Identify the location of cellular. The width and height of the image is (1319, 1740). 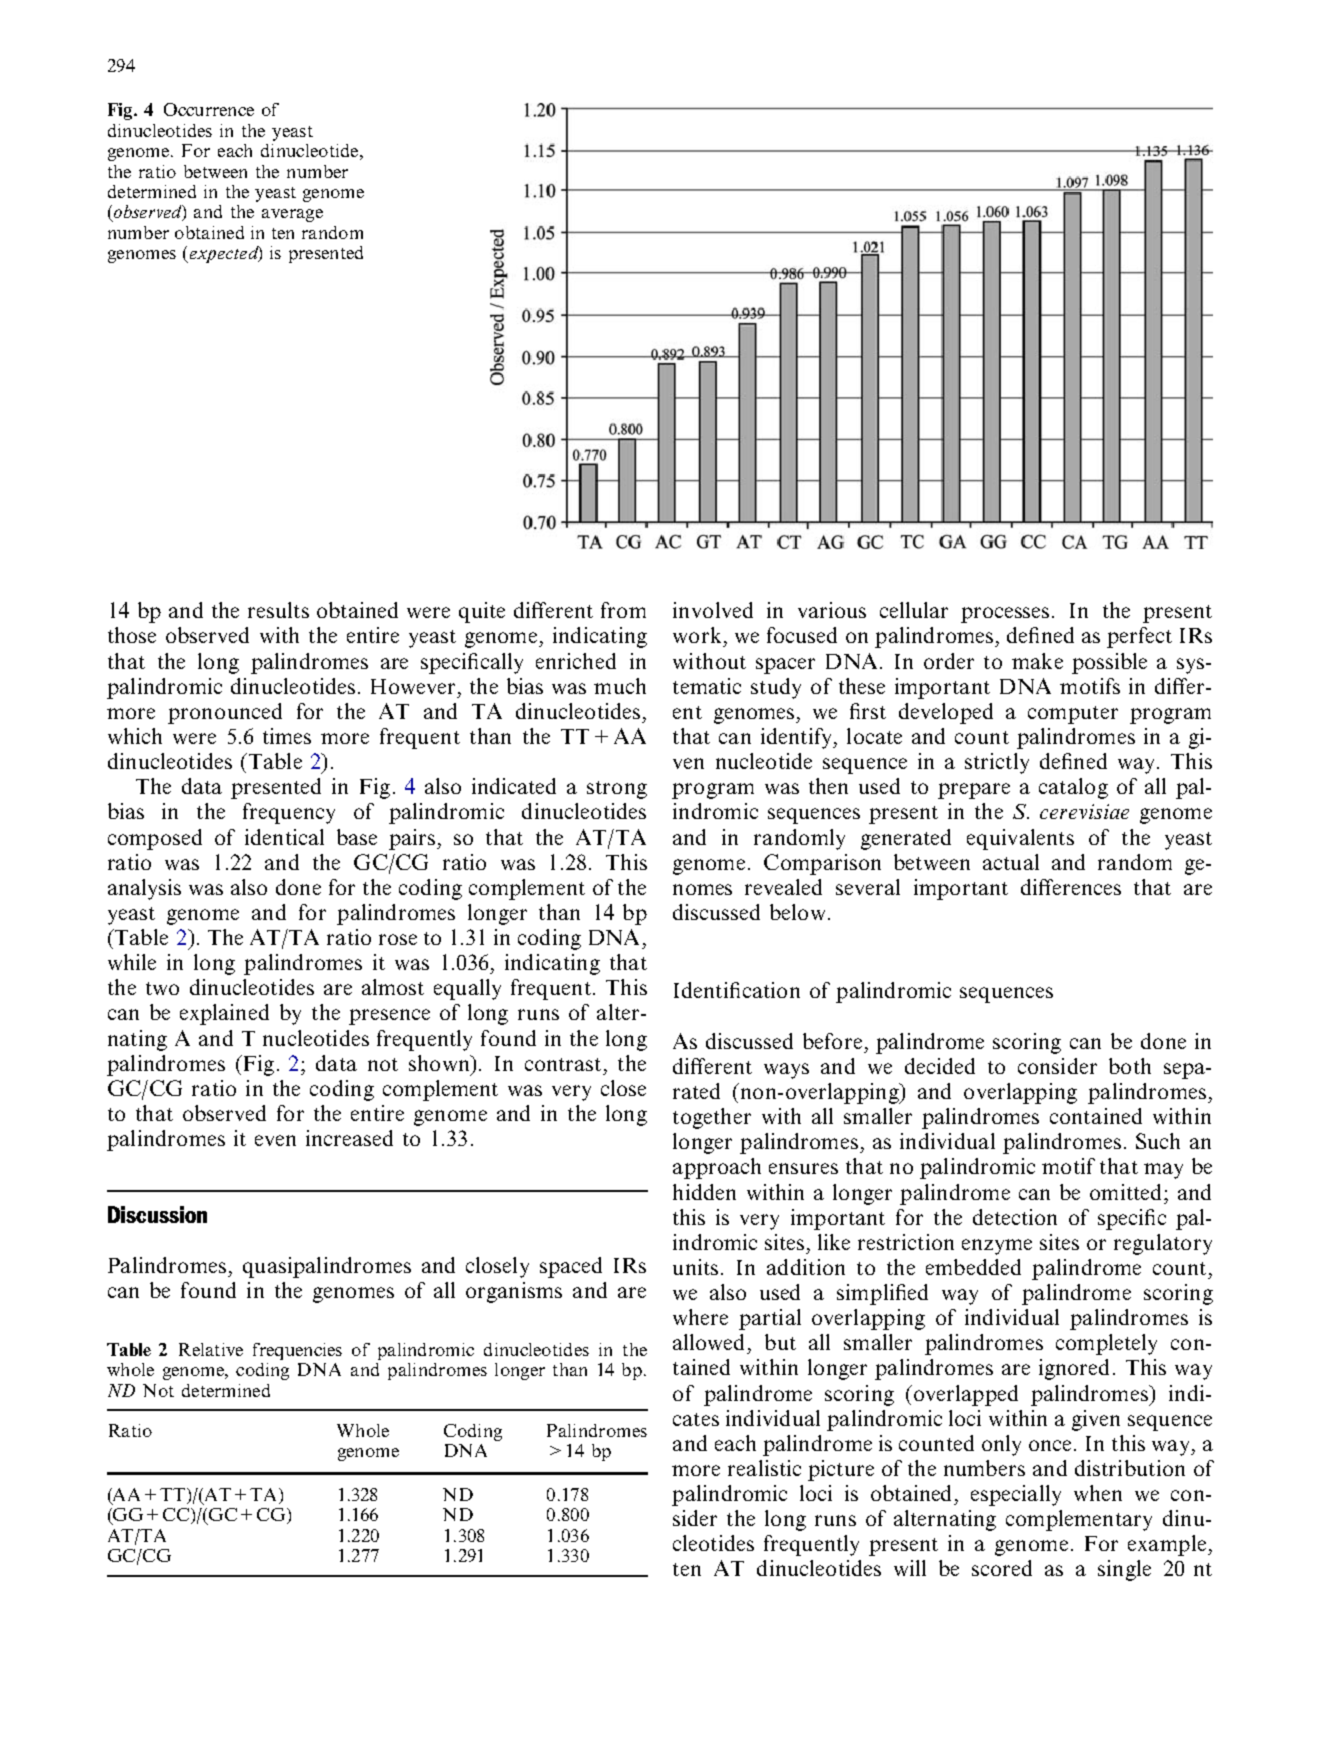
(914, 610).
